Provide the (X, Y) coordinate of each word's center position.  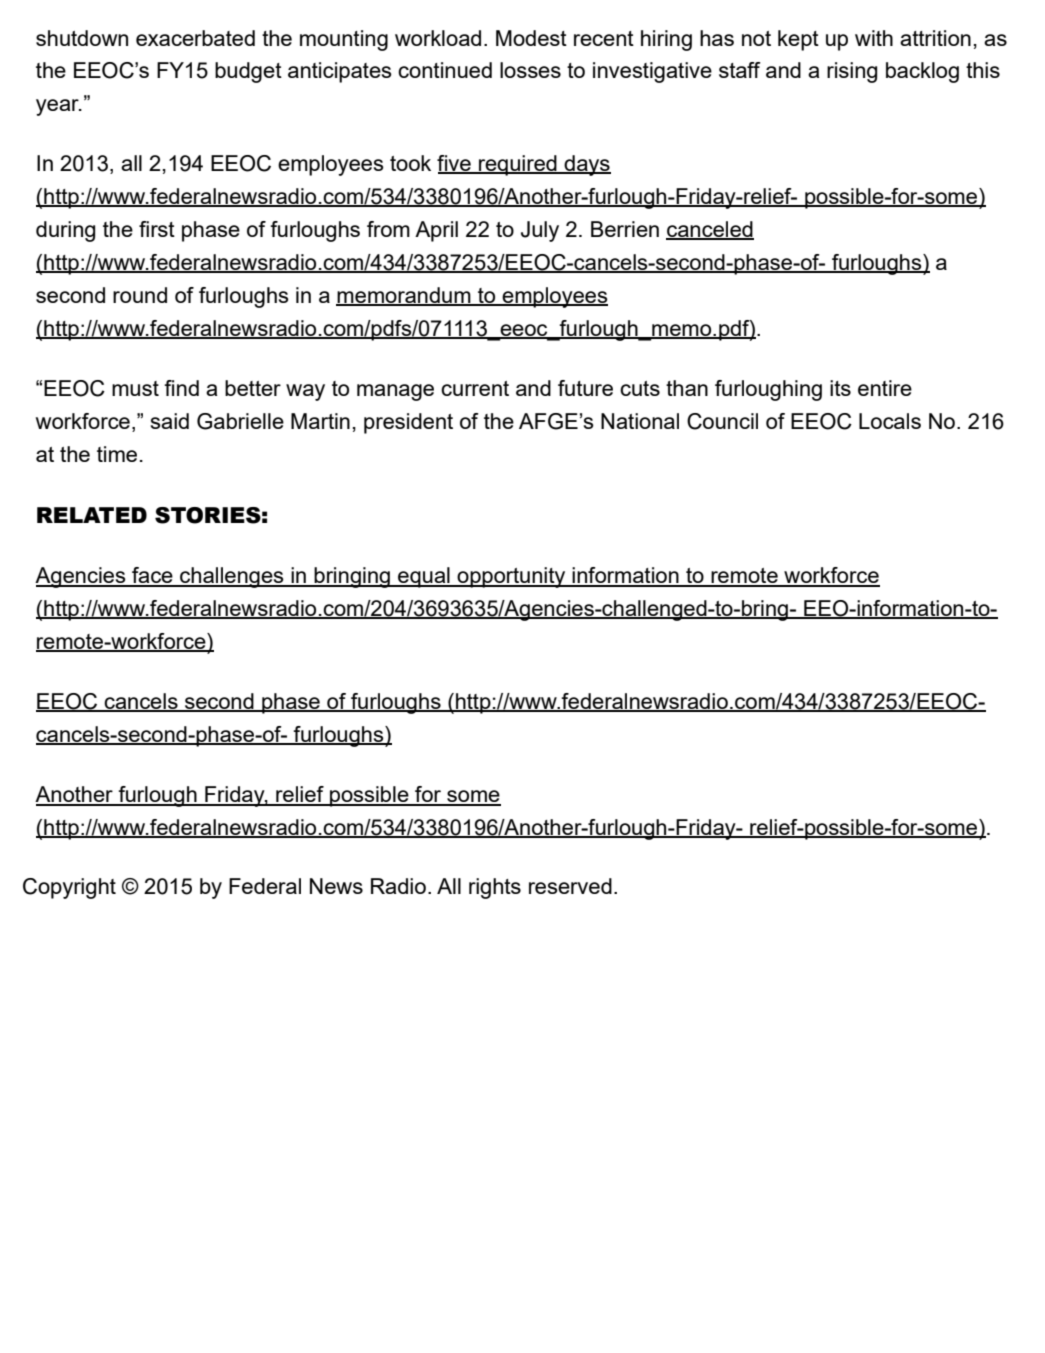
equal (424, 577)
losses (530, 70)
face (152, 576)
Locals (890, 421)
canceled (710, 230)
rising (852, 72)
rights (495, 888)
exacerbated (195, 38)
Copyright (69, 888)
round (140, 295)
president (408, 423)
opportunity (511, 577)
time (117, 454)
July (540, 231)
